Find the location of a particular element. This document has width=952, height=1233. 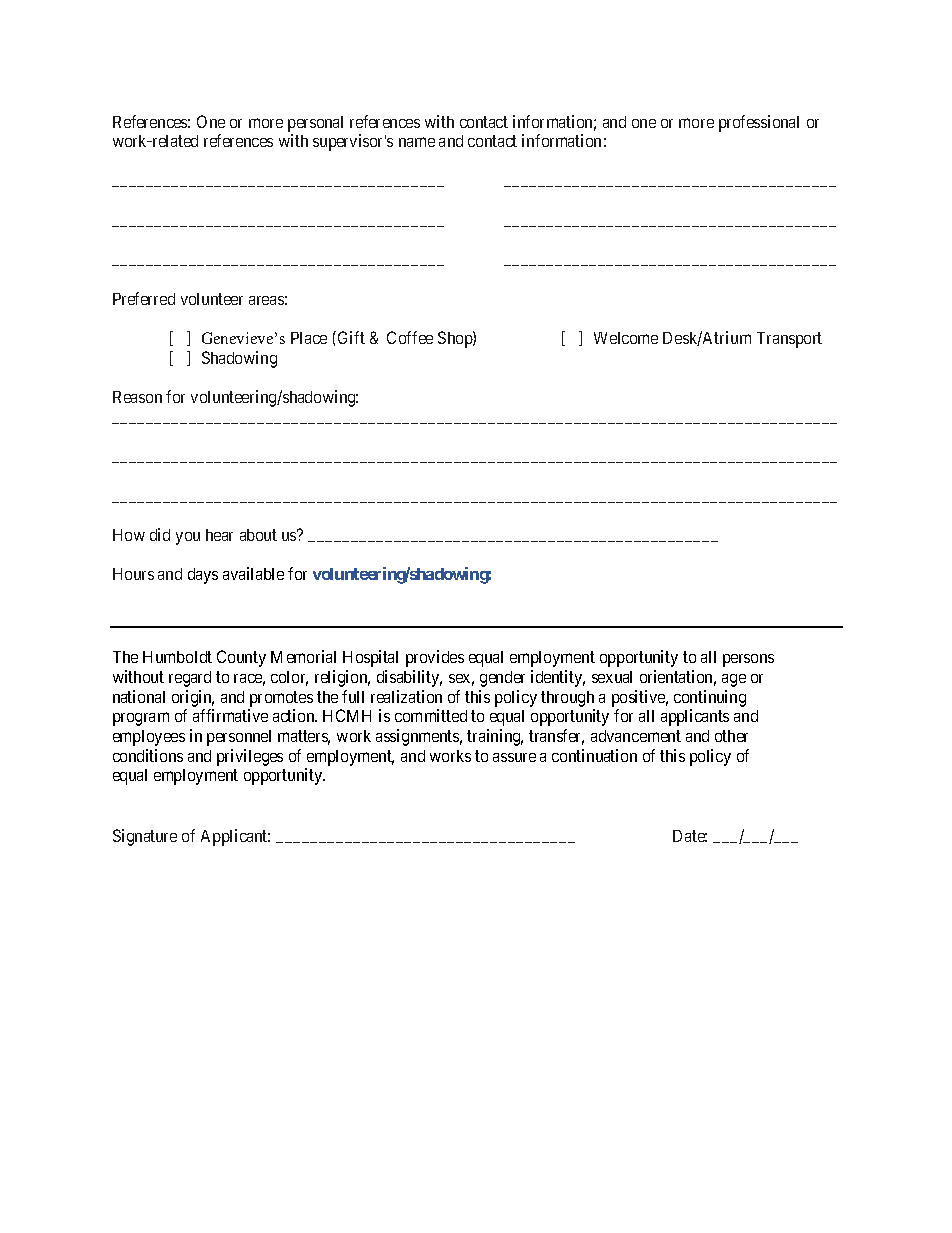

name is located at coordinates (417, 142).
